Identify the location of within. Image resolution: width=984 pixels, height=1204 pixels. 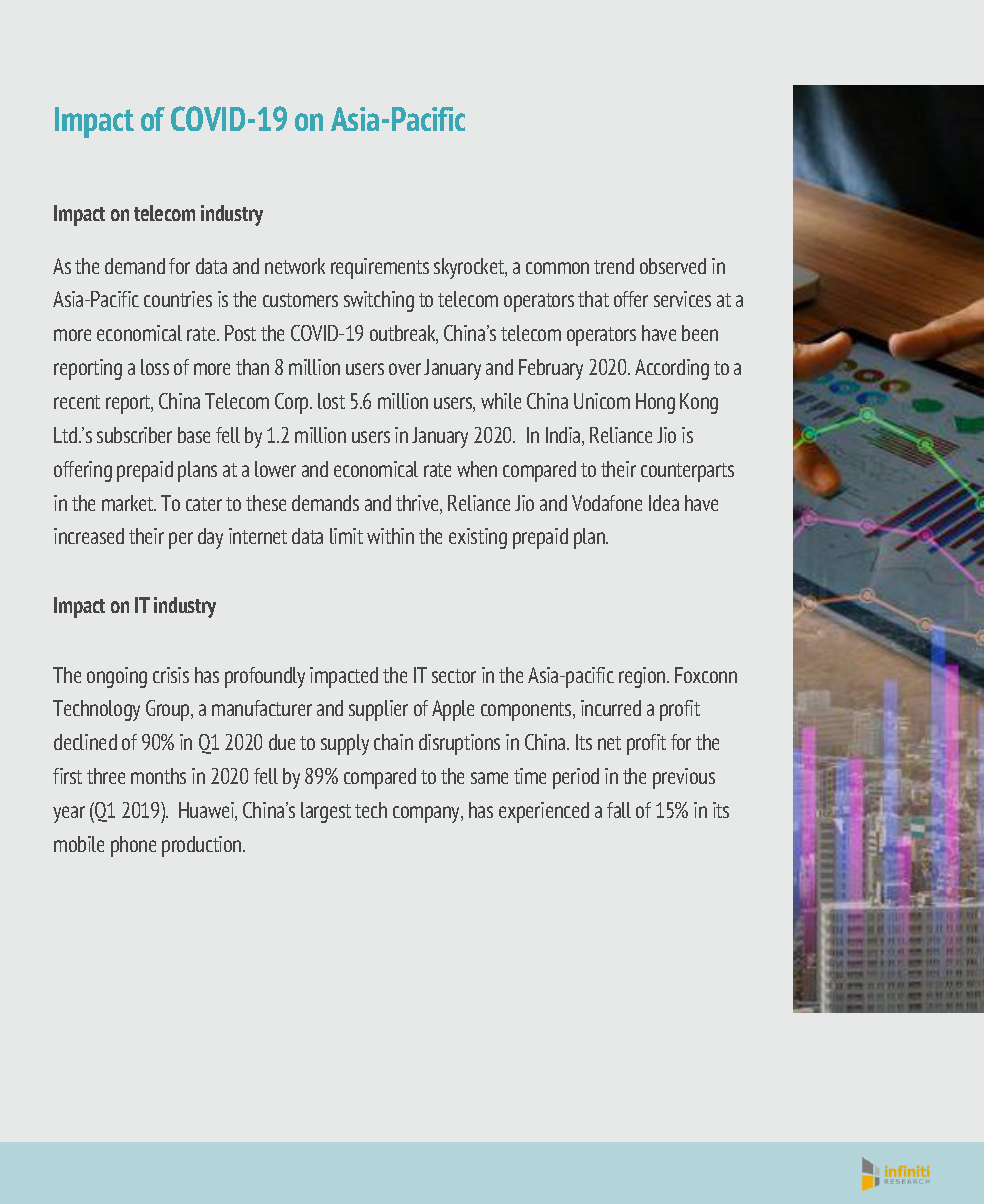
(390, 536).
